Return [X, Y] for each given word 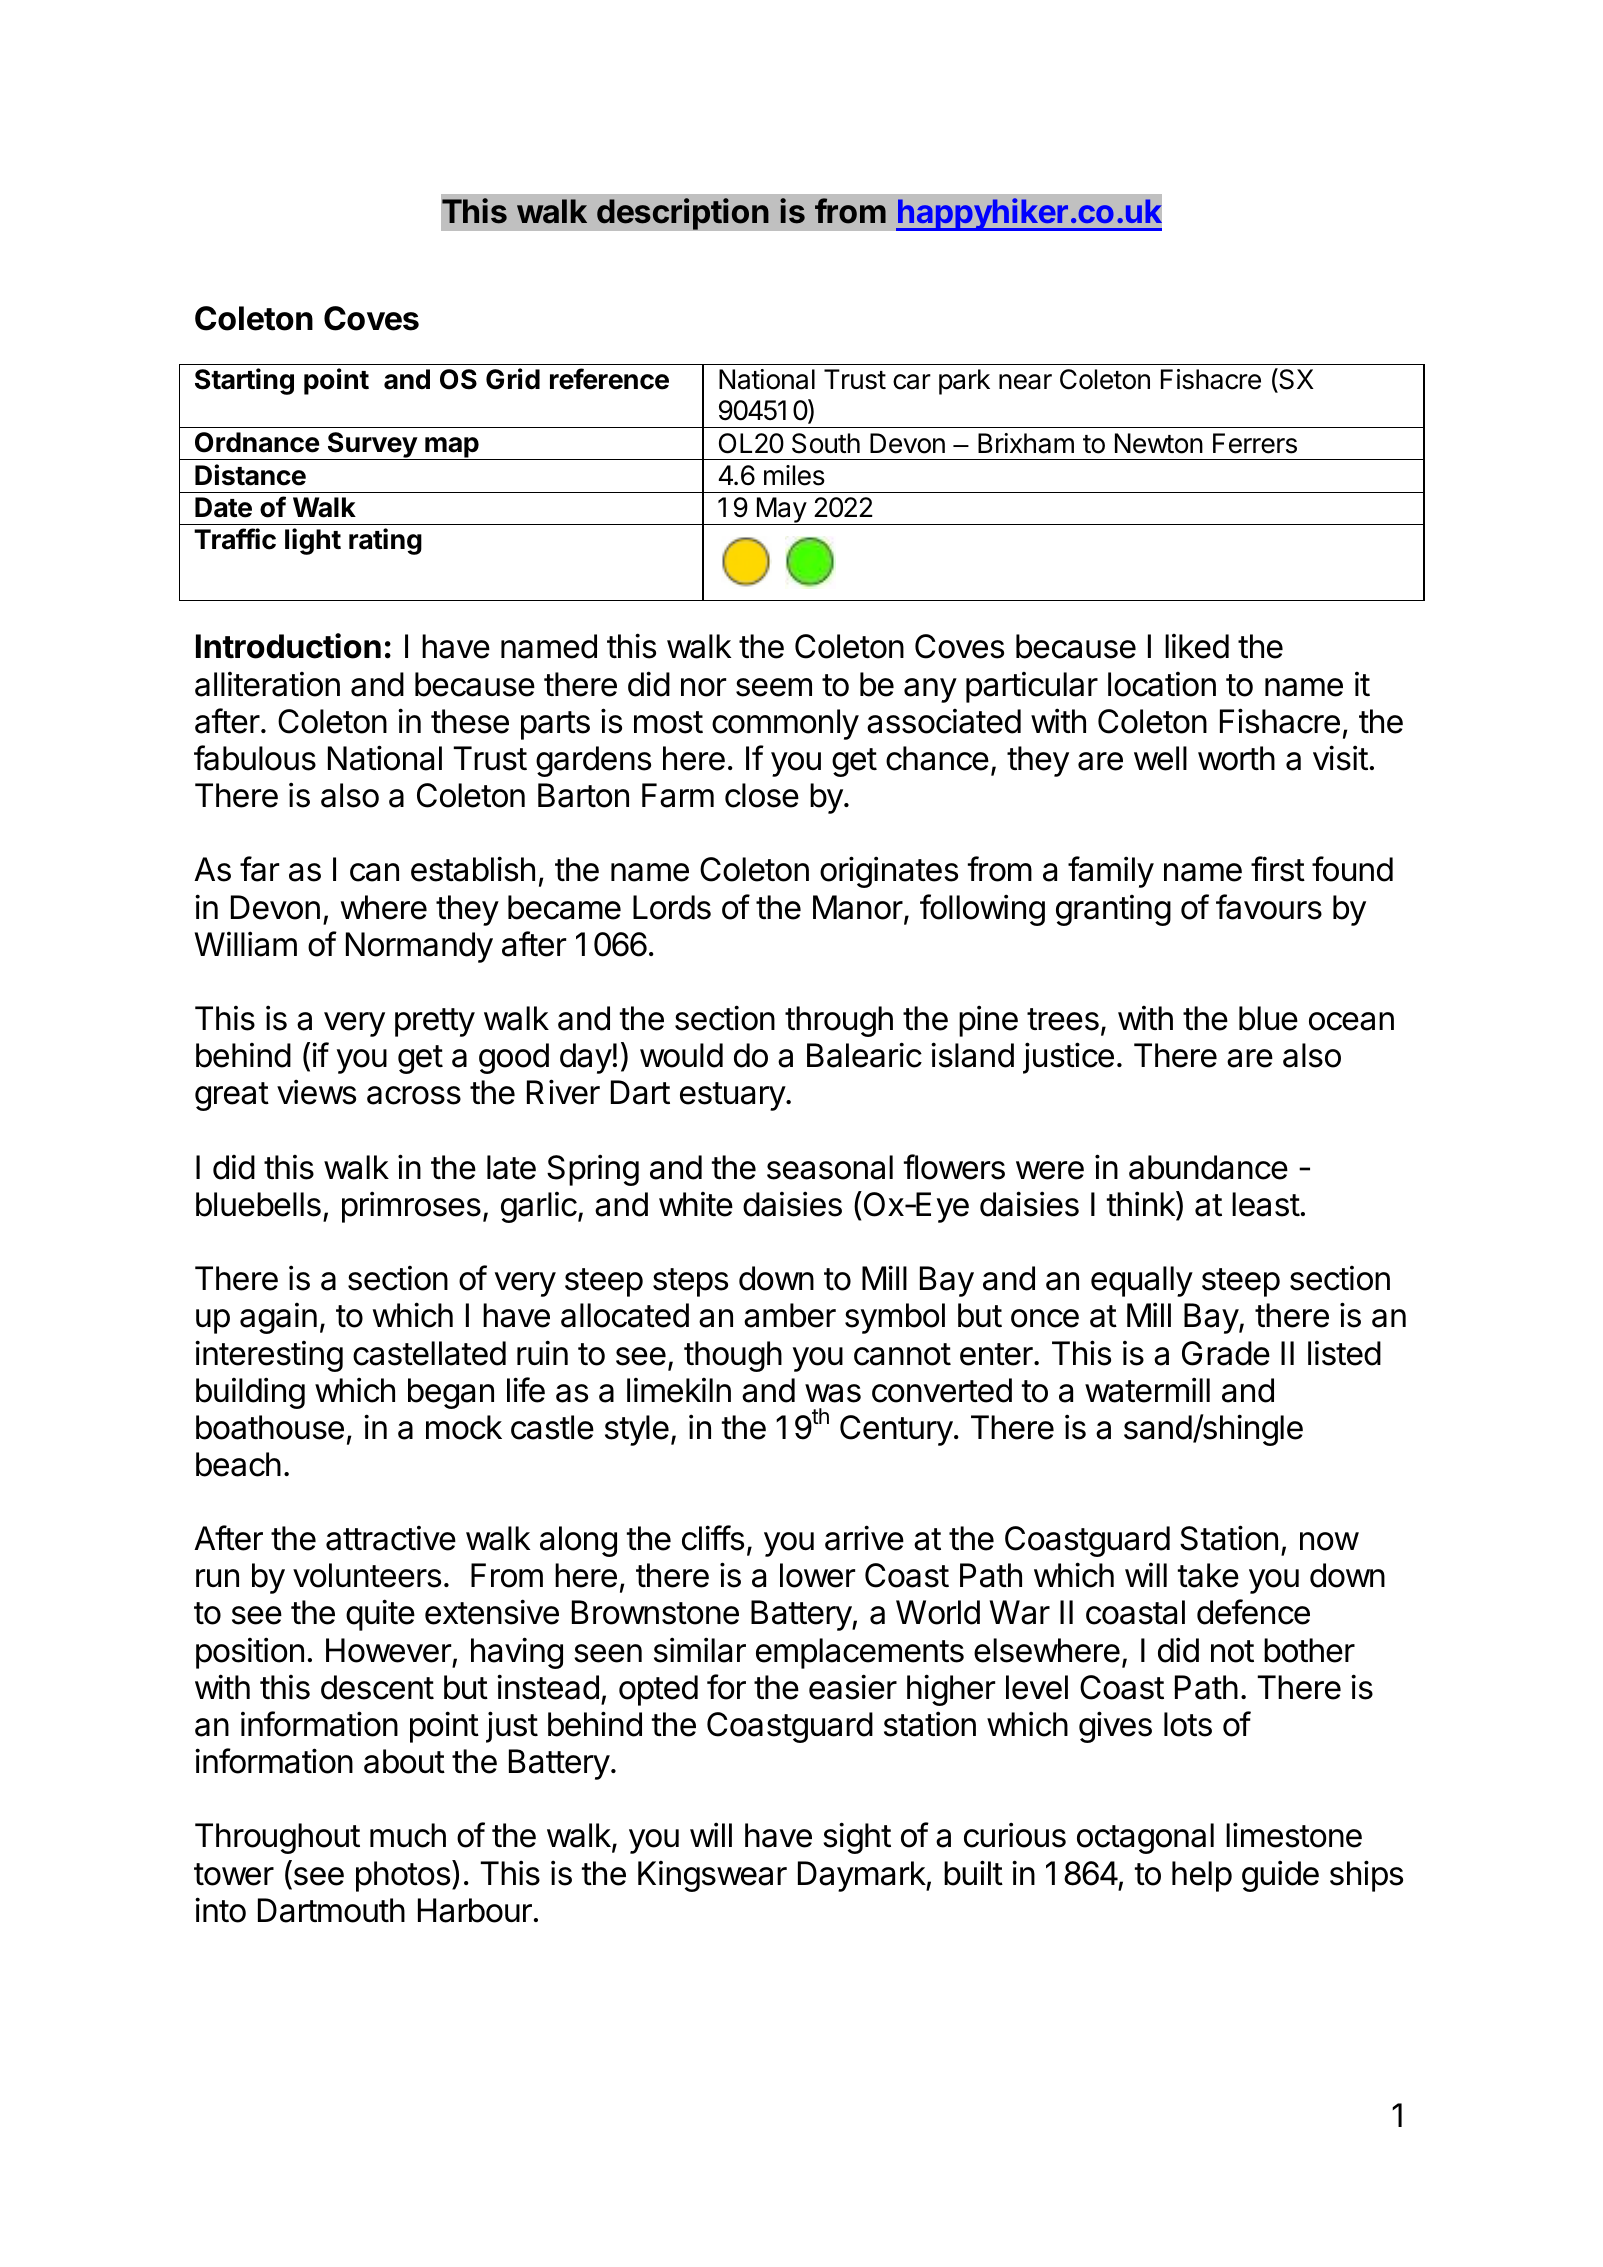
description [683, 214]
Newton [1159, 443]
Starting [244, 381]
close [762, 795]
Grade [1226, 1353]
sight [857, 1838]
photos [403, 1876]
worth [1236, 758]
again [278, 1318]
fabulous [255, 758]
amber [790, 1315]
